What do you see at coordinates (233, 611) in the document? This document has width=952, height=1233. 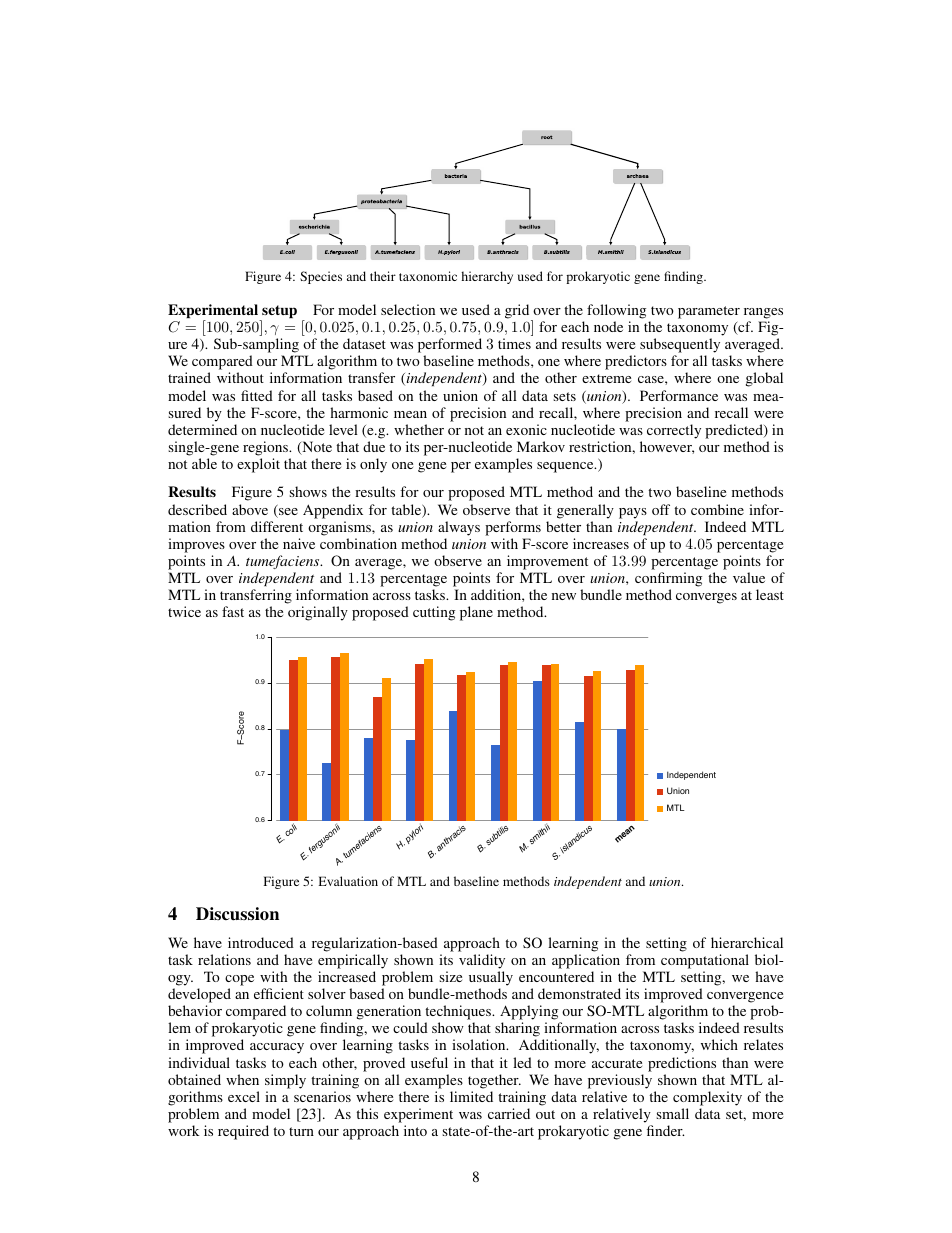 I see `fast` at bounding box center [233, 611].
